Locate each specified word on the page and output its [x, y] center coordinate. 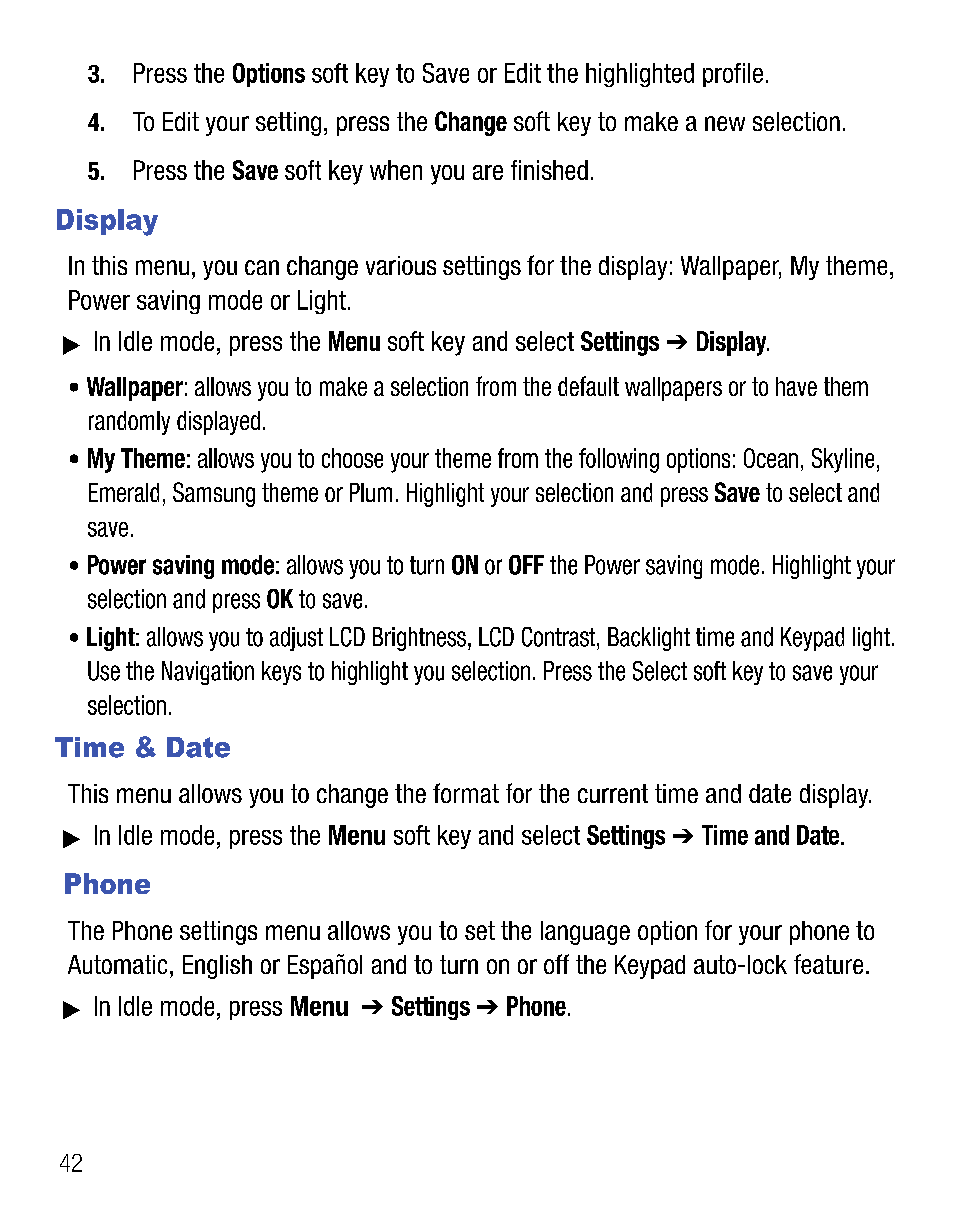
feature [828, 964]
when [396, 170]
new [725, 123]
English [217, 967]
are [488, 172]
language [585, 933]
